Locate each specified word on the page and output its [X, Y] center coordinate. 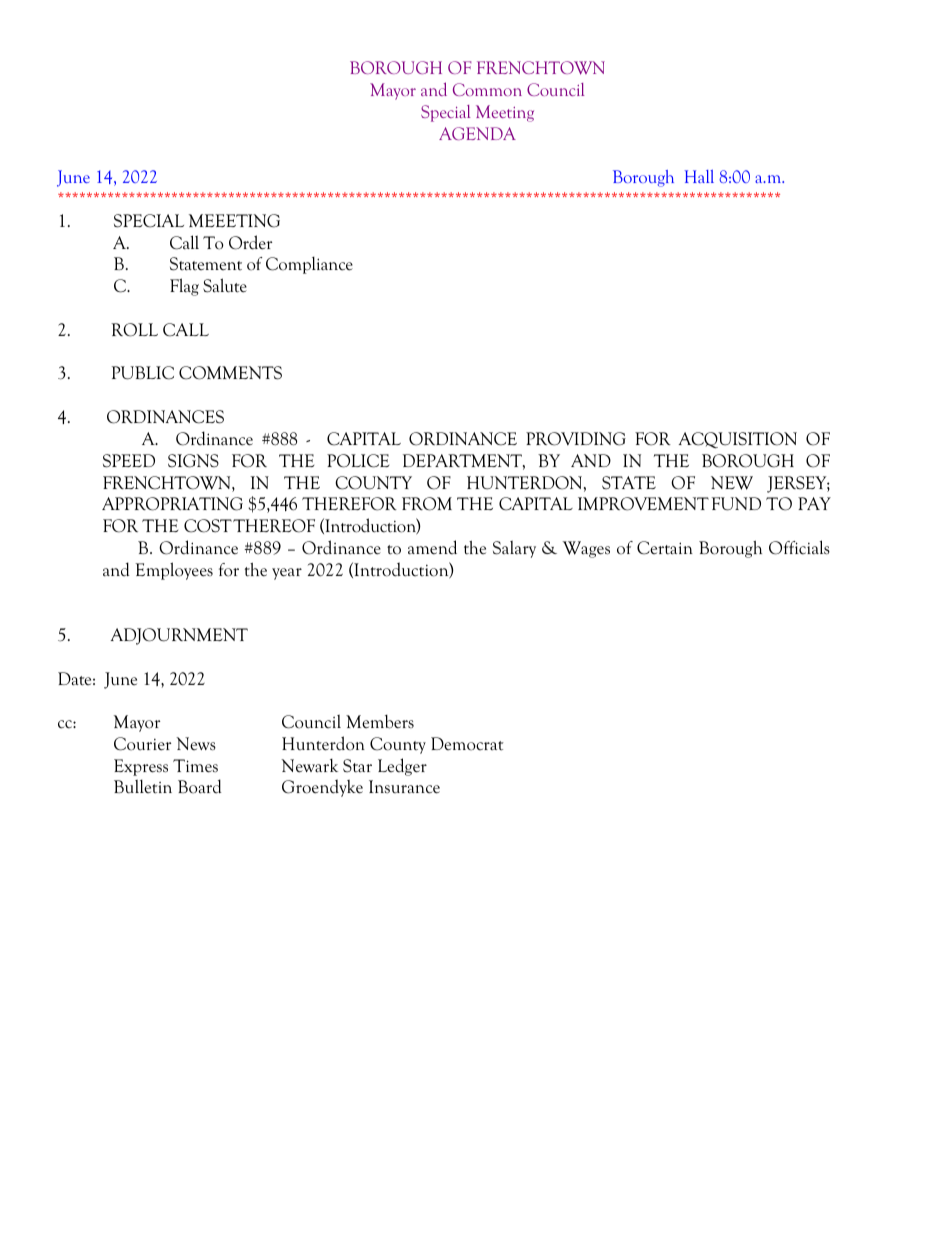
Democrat [467, 744]
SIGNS [193, 461]
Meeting [505, 113]
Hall [699, 176]
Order [250, 242]
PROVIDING [576, 439]
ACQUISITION [738, 440]
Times [195, 766]
